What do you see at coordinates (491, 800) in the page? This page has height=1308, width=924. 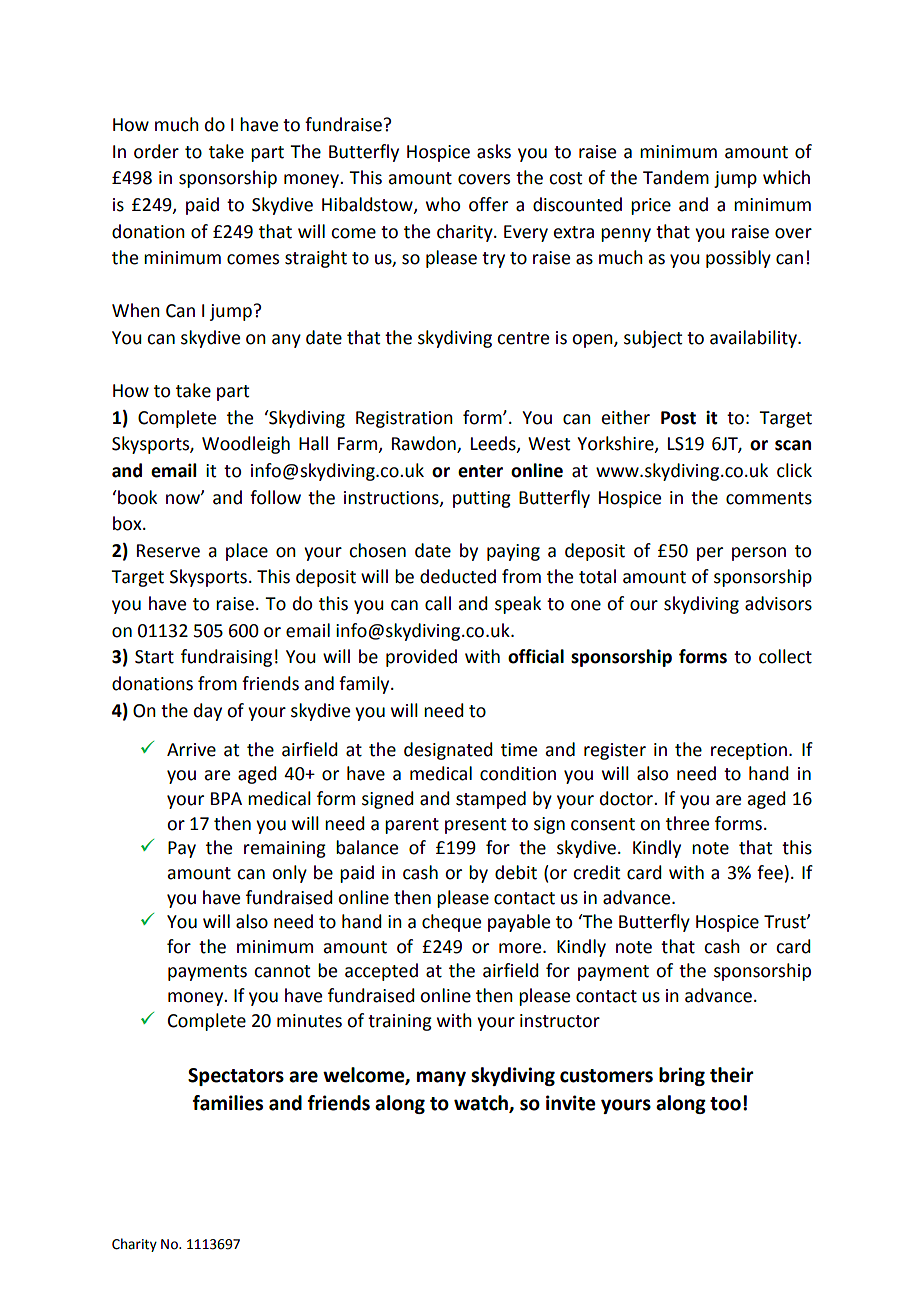 I see `stamped` at bounding box center [491, 800].
